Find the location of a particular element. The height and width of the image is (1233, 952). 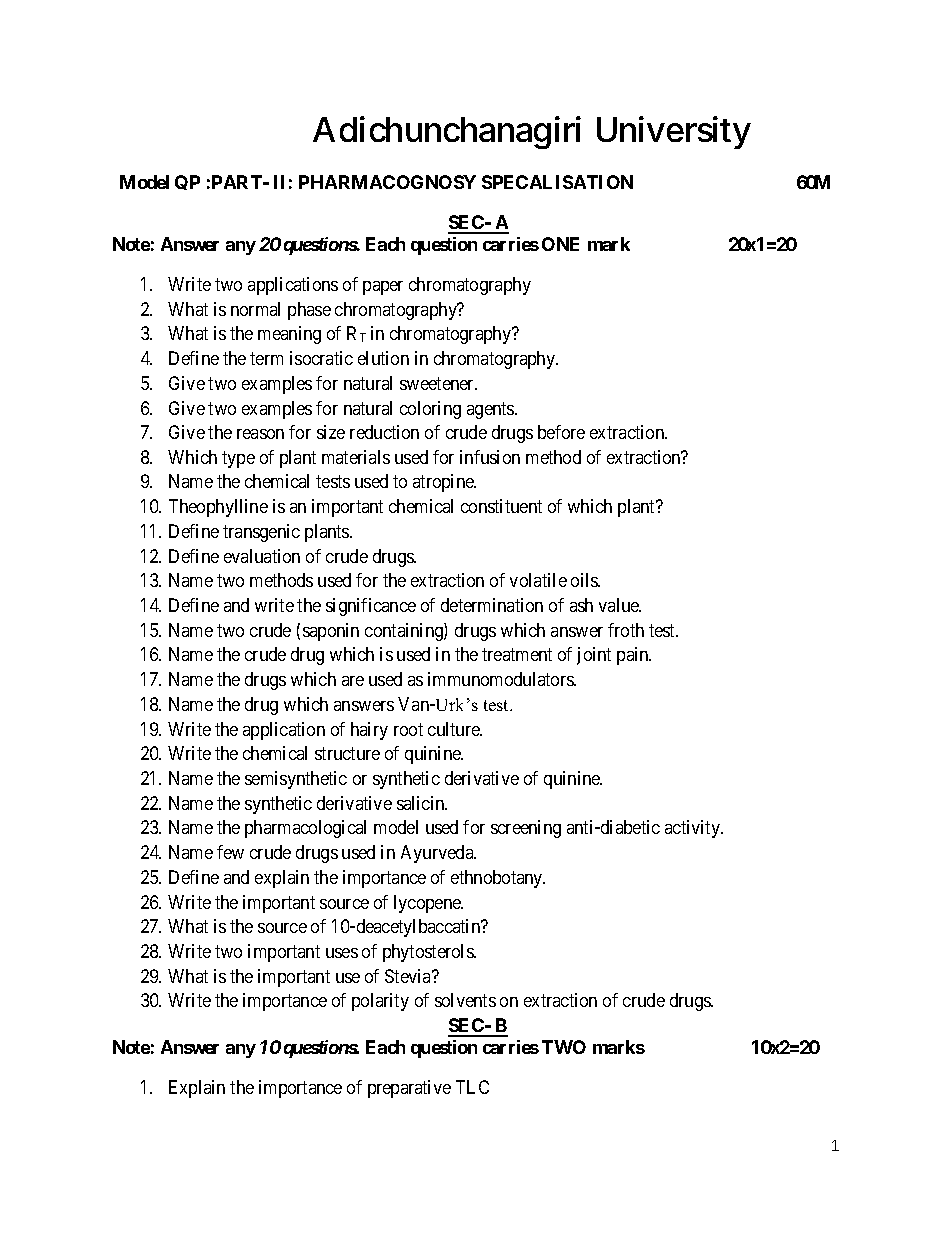

normal is located at coordinates (255, 309).
